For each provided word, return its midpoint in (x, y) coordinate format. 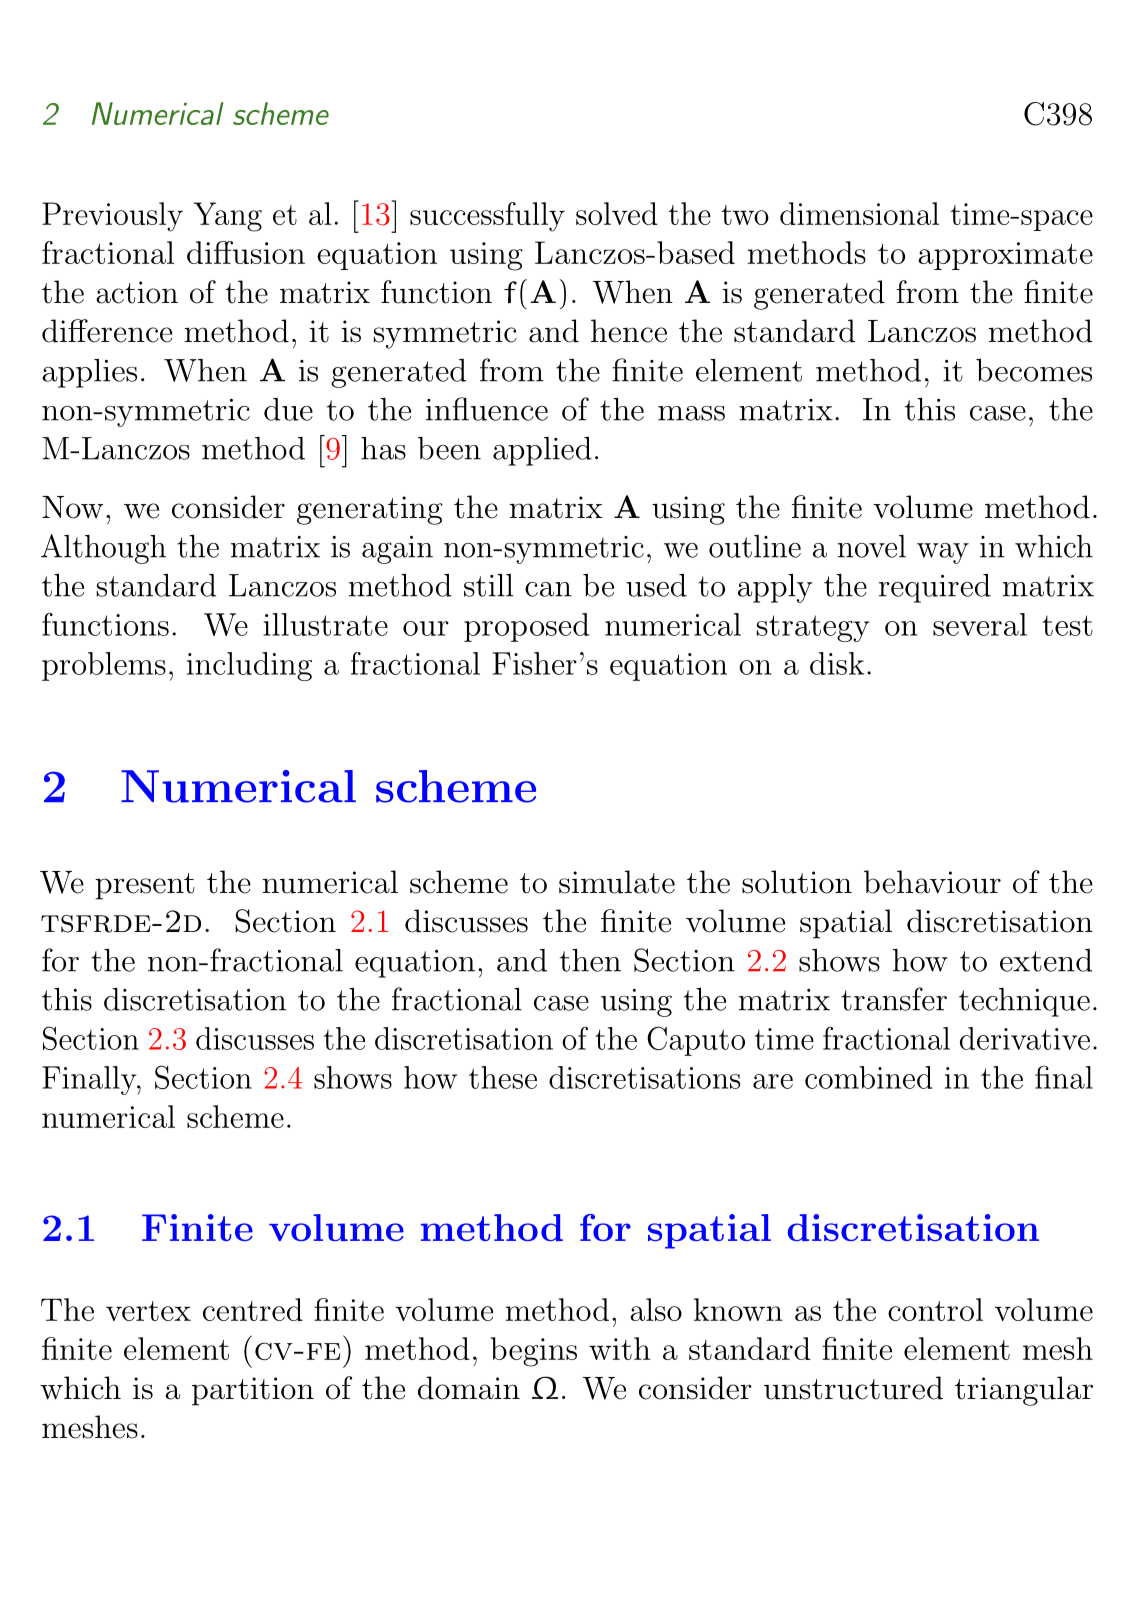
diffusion (246, 252)
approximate (1005, 256)
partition (253, 1391)
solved (617, 213)
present (145, 886)
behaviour (932, 882)
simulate (617, 882)
